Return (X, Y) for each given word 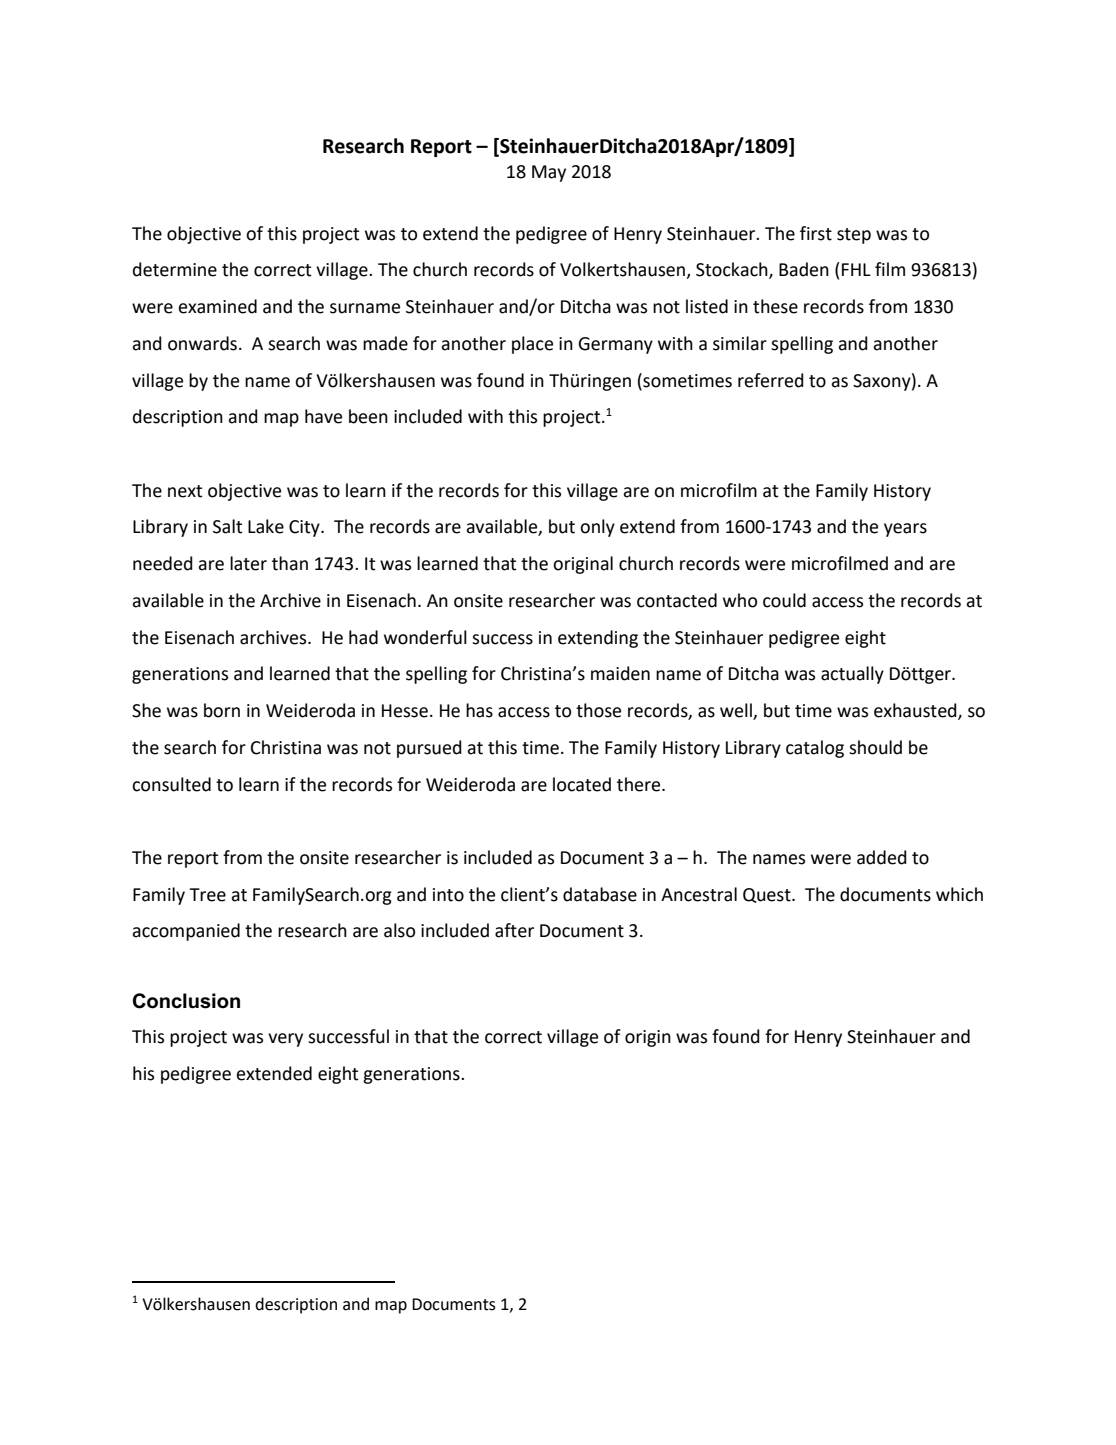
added (882, 857)
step (854, 236)
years (905, 530)
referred (771, 380)
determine (175, 269)
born (222, 710)
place (532, 345)
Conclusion (186, 1001)
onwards (204, 343)
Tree (207, 895)
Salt (227, 526)
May (549, 173)
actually (852, 675)
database (600, 894)
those (598, 710)
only (597, 528)
